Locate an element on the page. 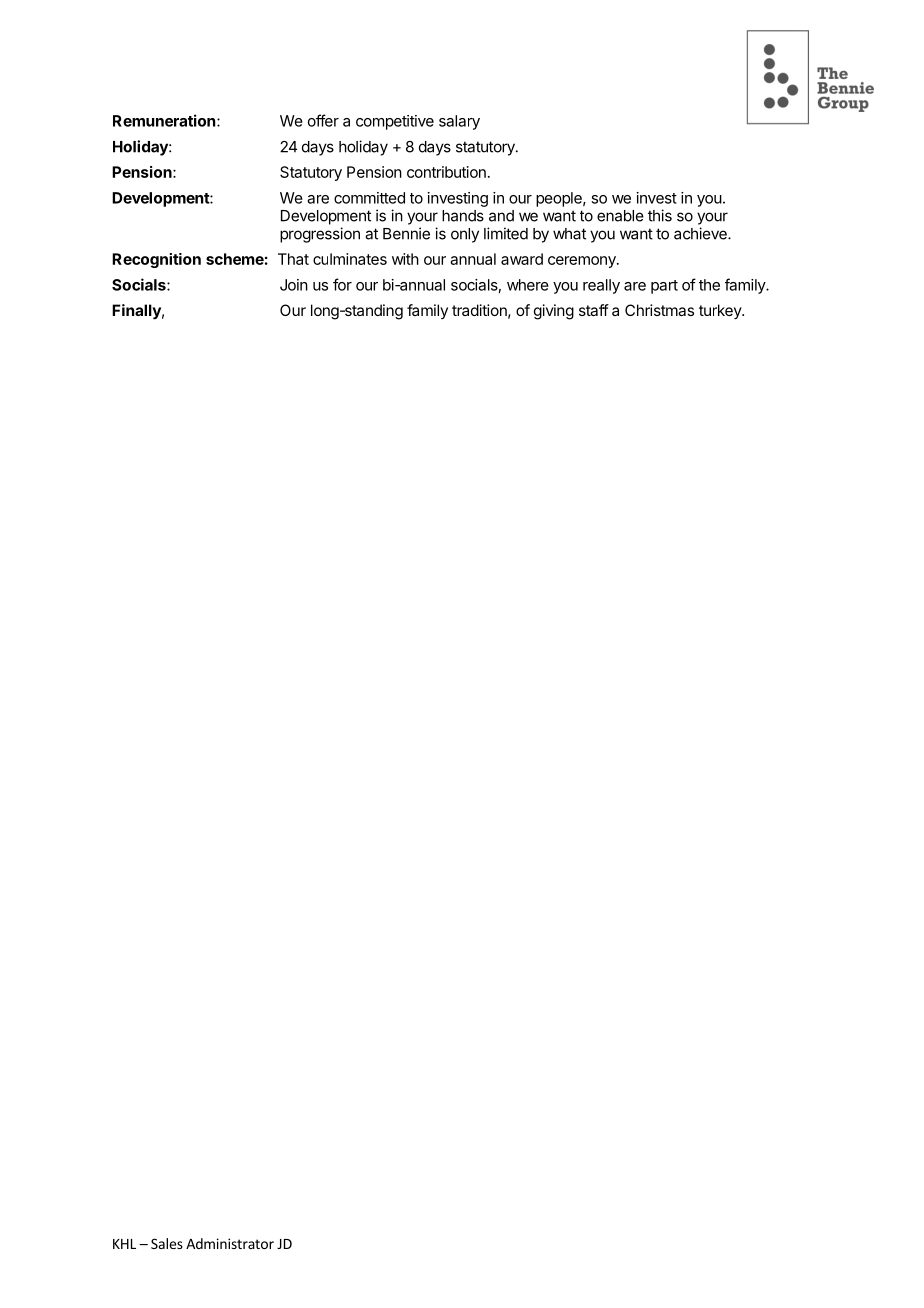  Remuneration is located at coordinates (165, 120).
